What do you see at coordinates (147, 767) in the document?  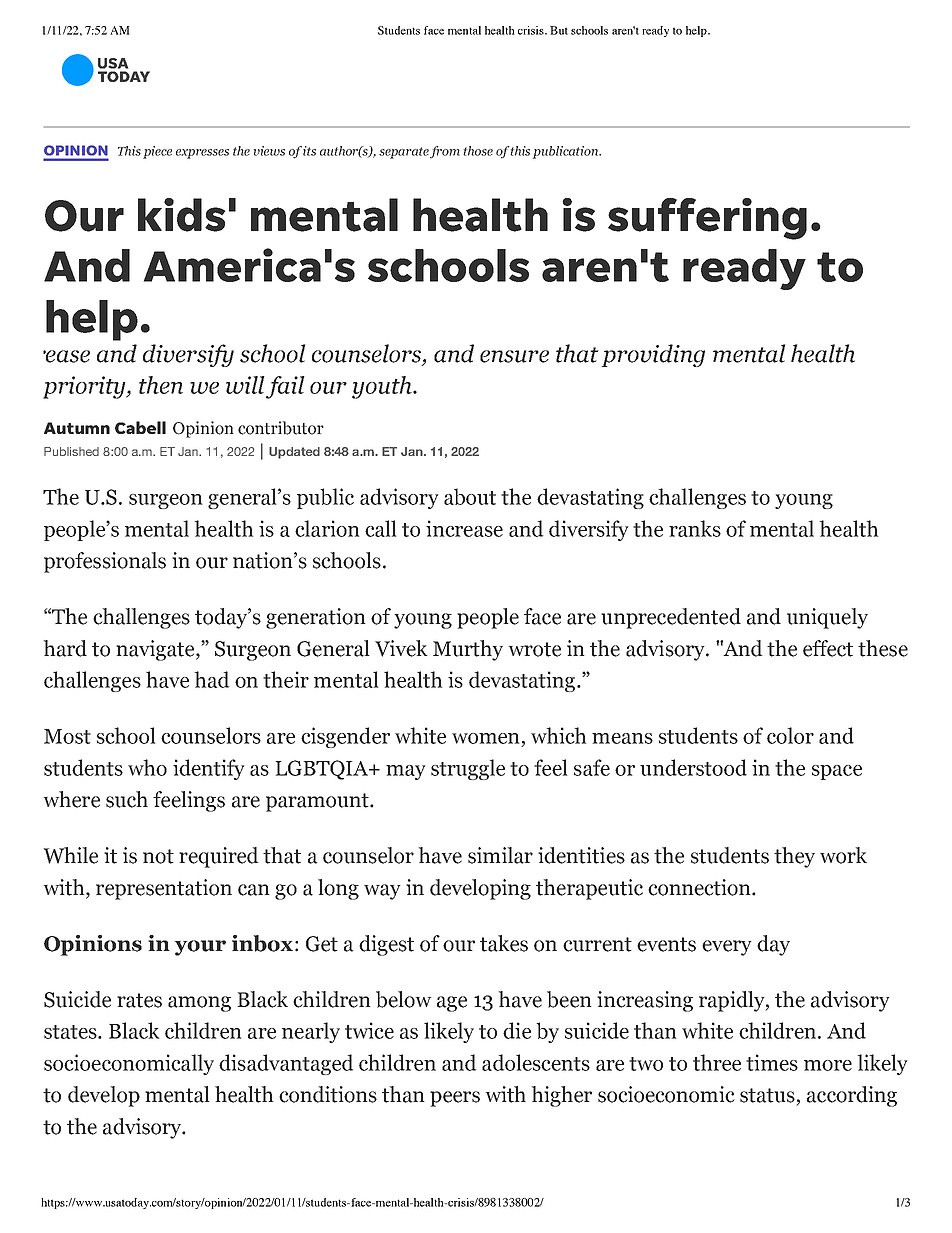 I see `who` at bounding box center [147, 767].
